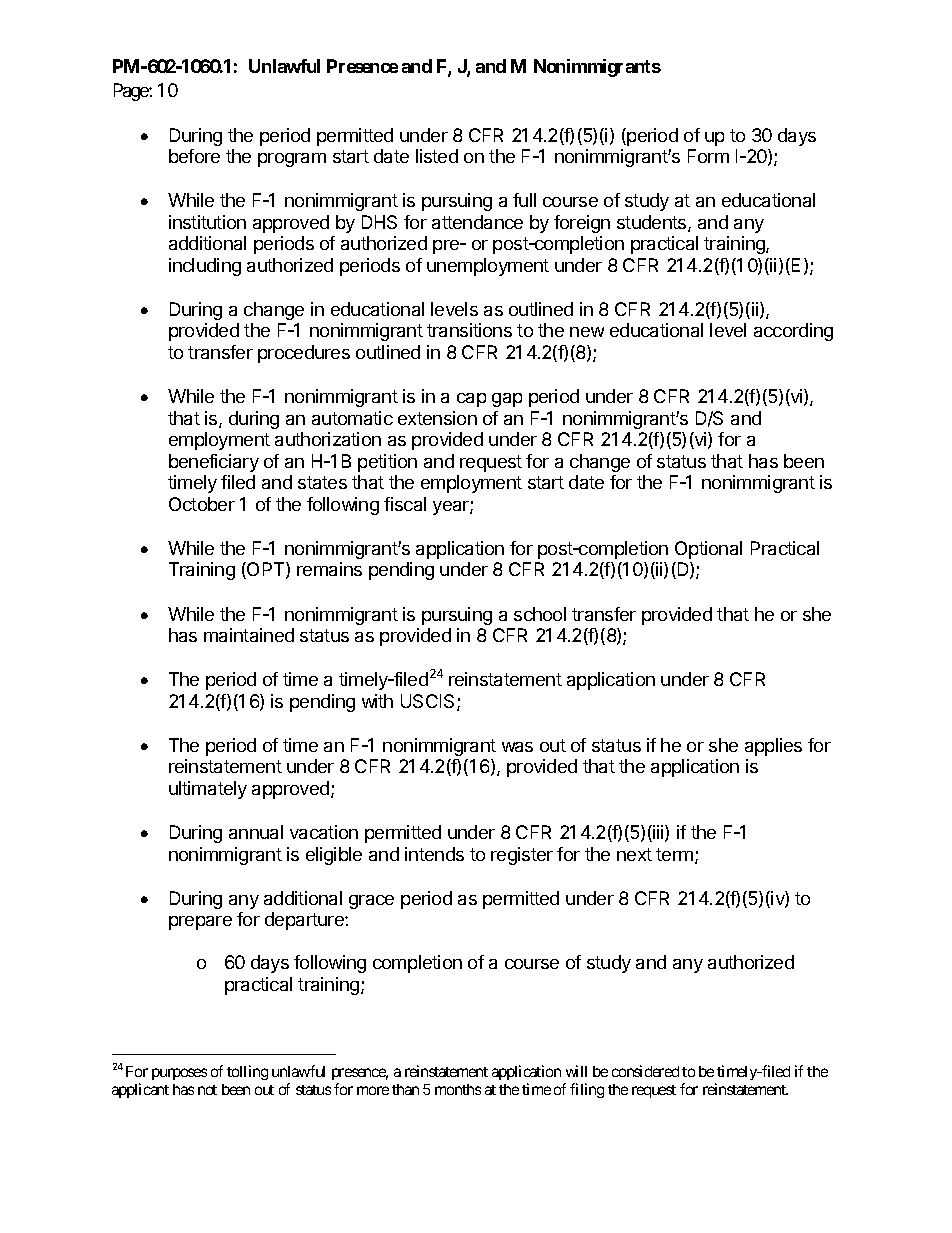 The width and height of the image is (952, 1233). What do you see at coordinates (674, 854) in the image?
I see `term` at bounding box center [674, 854].
